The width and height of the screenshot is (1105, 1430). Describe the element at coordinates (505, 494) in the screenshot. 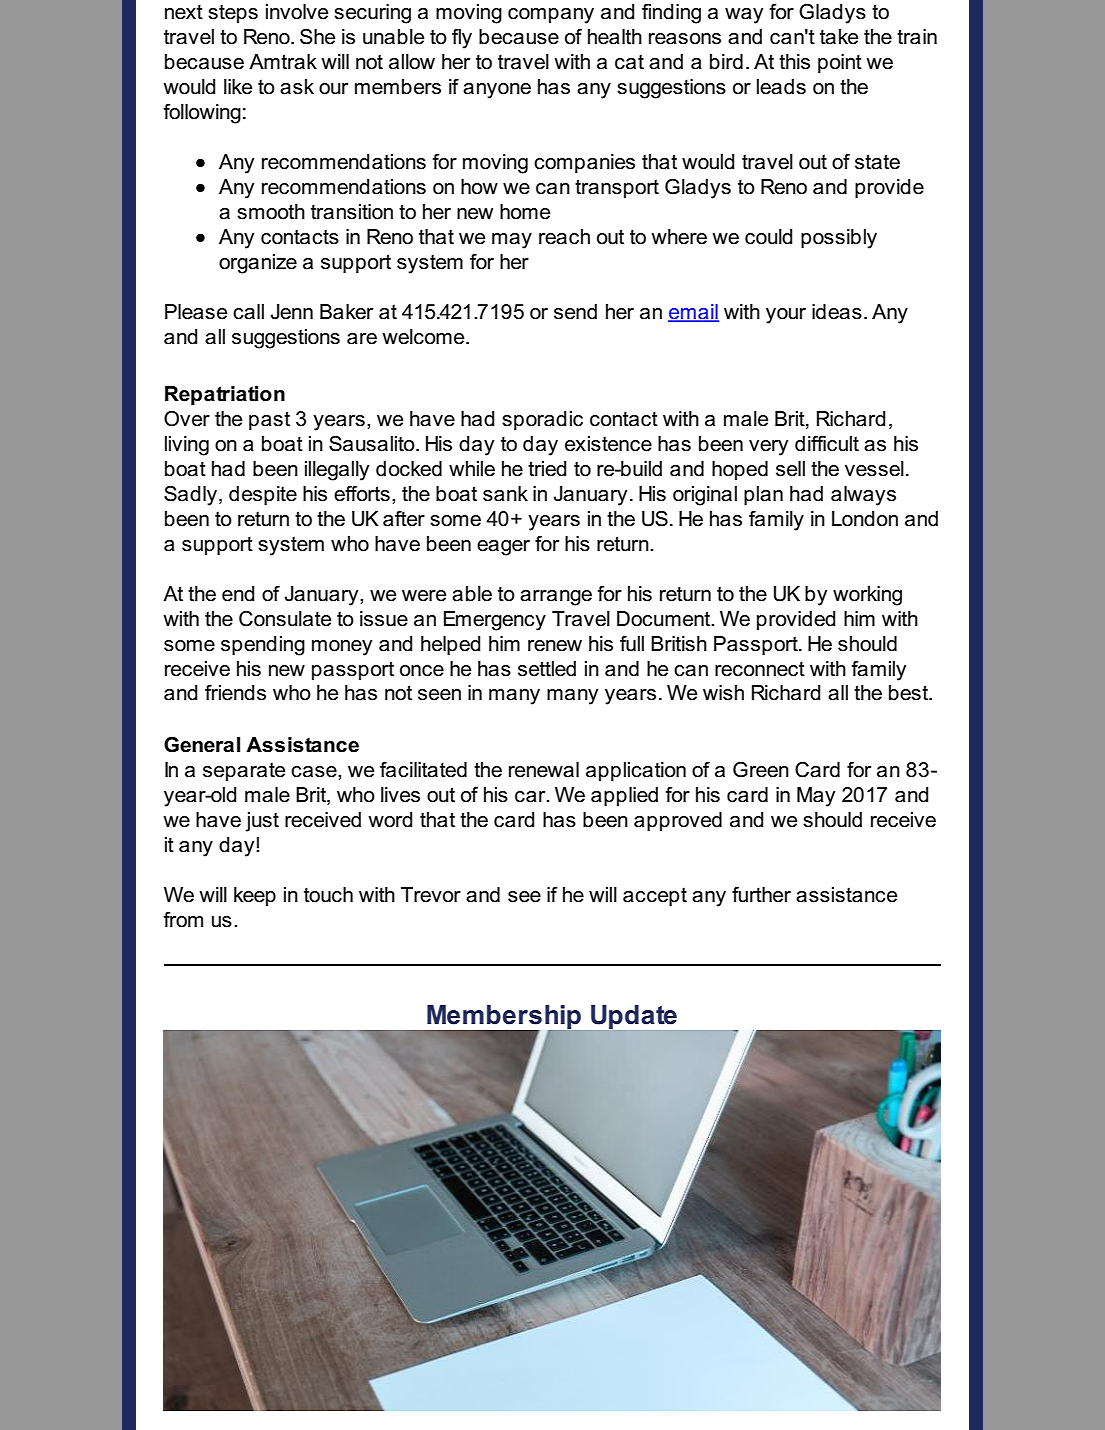

I see `sank` at that location.
